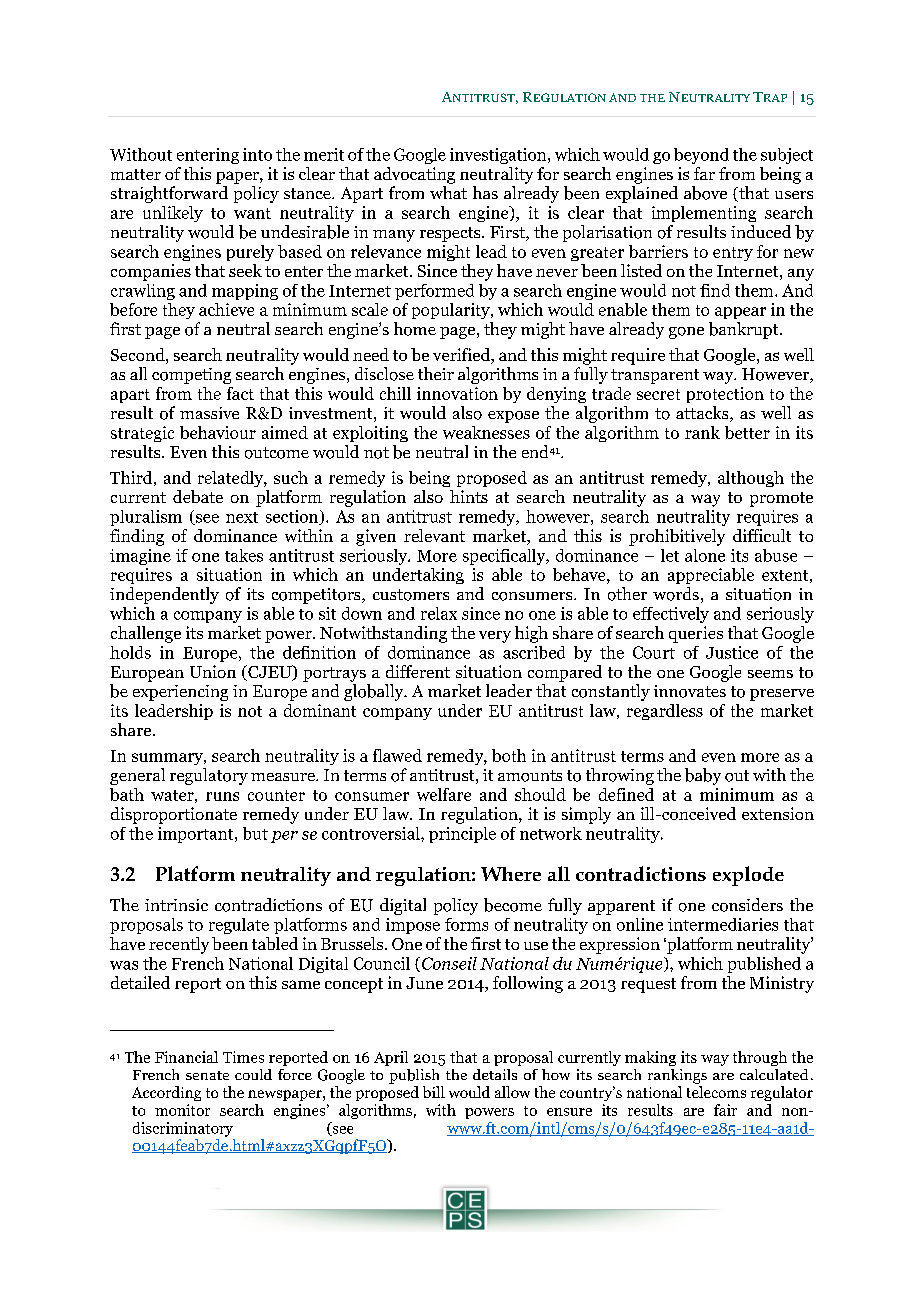 Image resolution: width=924 pixels, height=1308 pixels. Describe the element at coordinates (207, 1075) in the image. I see `senate` at that location.
